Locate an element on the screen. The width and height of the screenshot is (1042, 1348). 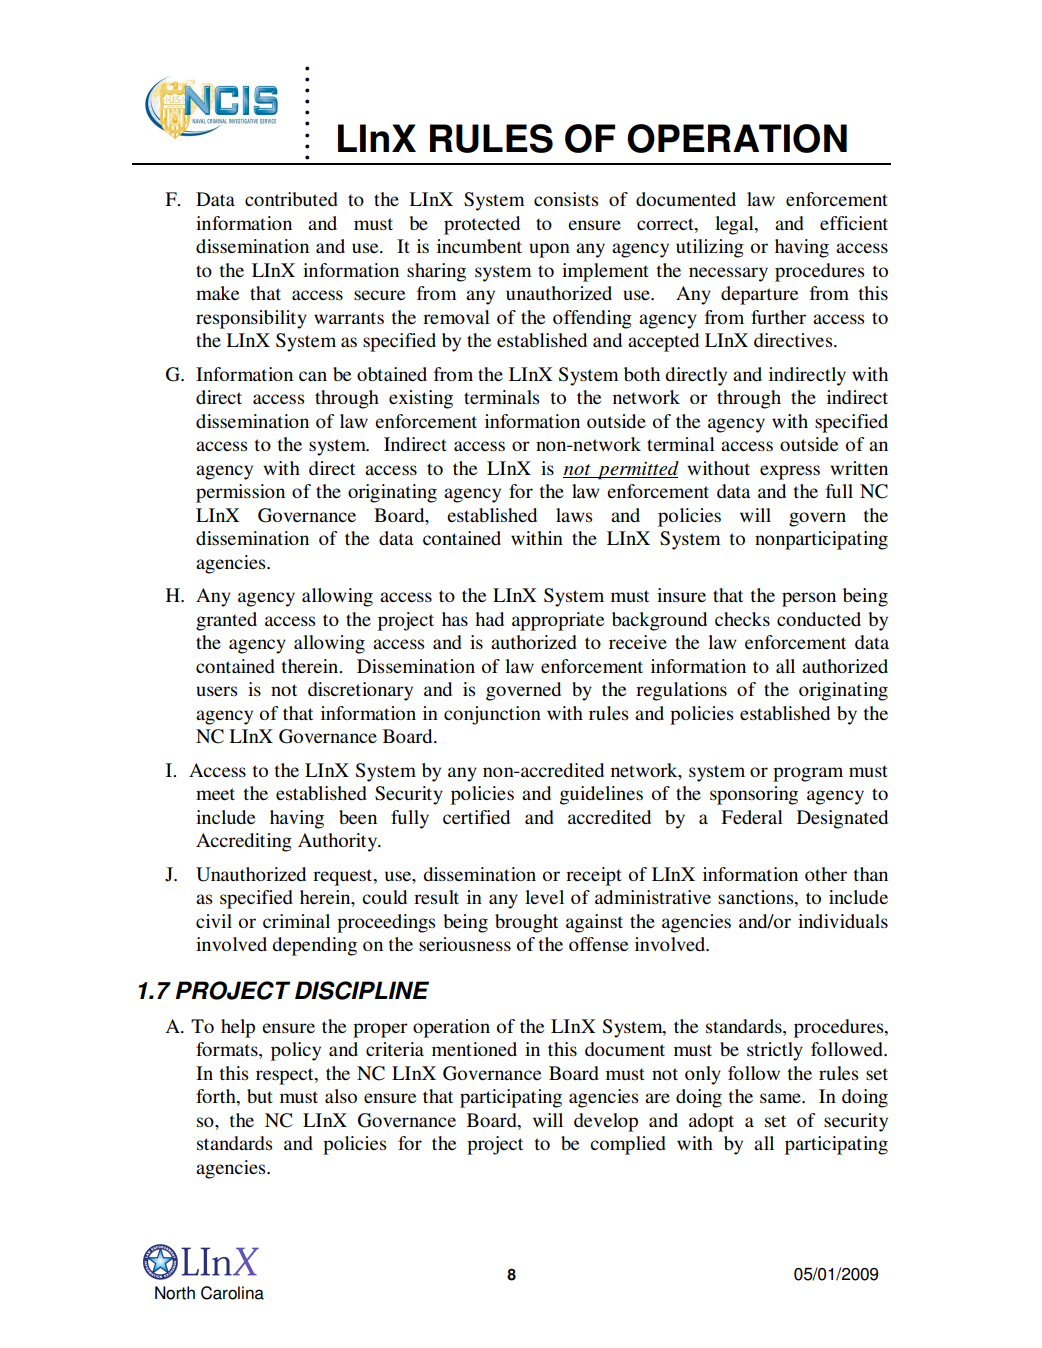
program is located at coordinates (808, 774).
